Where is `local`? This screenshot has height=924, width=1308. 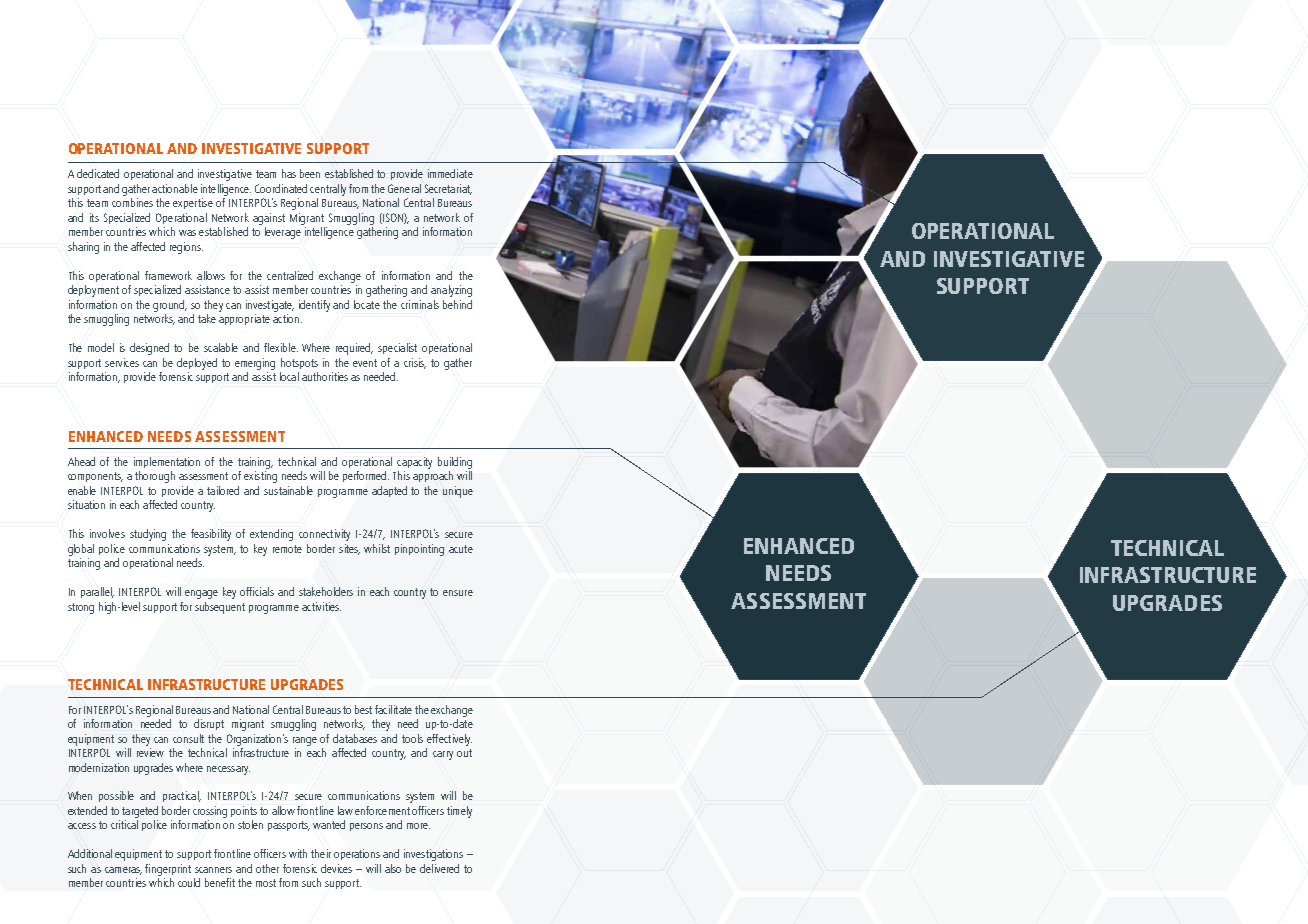 local is located at coordinates (289, 376).
